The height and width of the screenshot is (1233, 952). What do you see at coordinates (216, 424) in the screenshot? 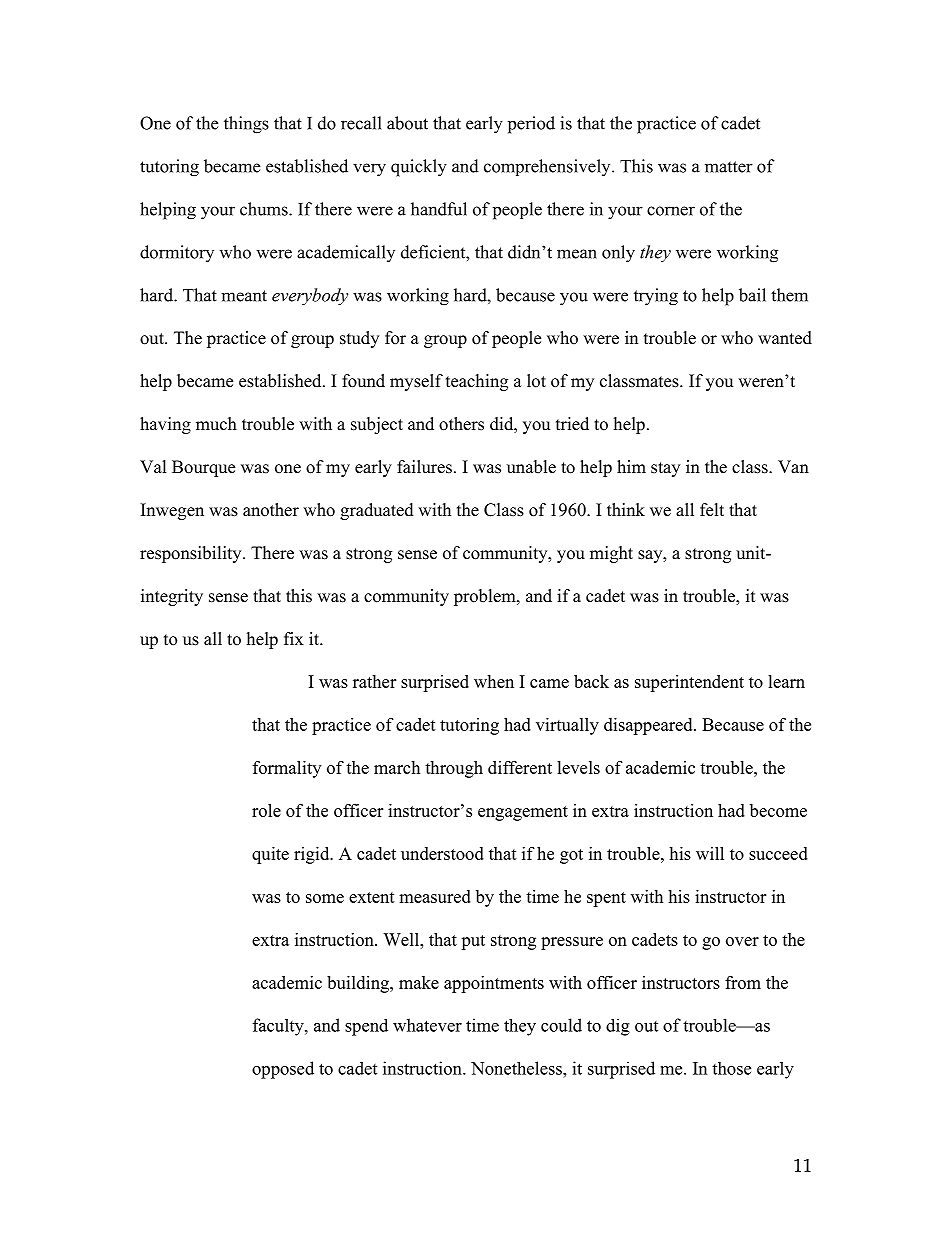
I see `much` at bounding box center [216, 424].
